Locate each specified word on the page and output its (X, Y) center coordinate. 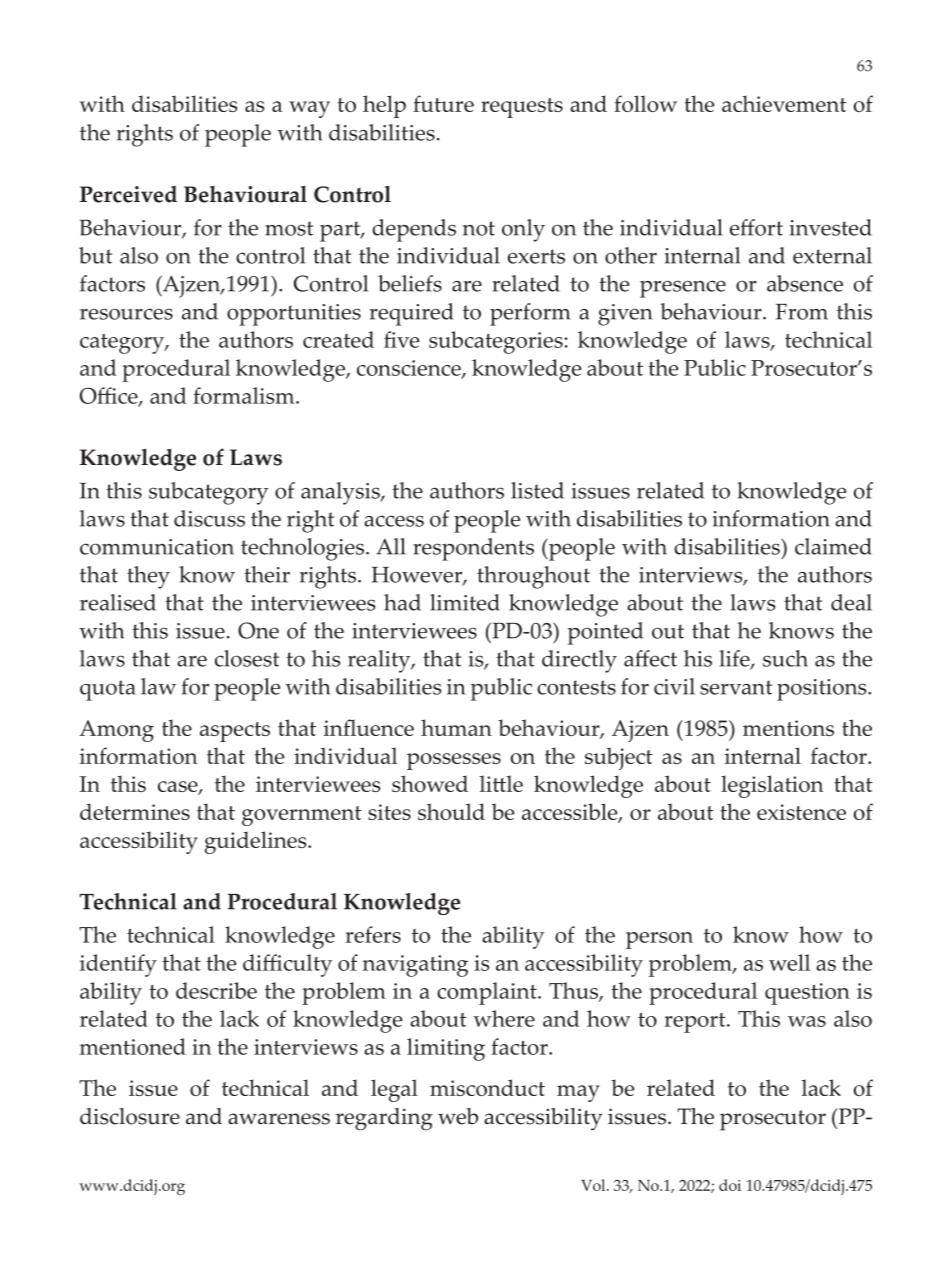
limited (465, 602)
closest (247, 658)
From (802, 312)
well (789, 962)
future (443, 103)
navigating (415, 966)
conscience (410, 369)
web (458, 1116)
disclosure (130, 1116)
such (785, 658)
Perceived (128, 194)
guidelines (257, 842)
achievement (784, 103)
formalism (245, 395)
